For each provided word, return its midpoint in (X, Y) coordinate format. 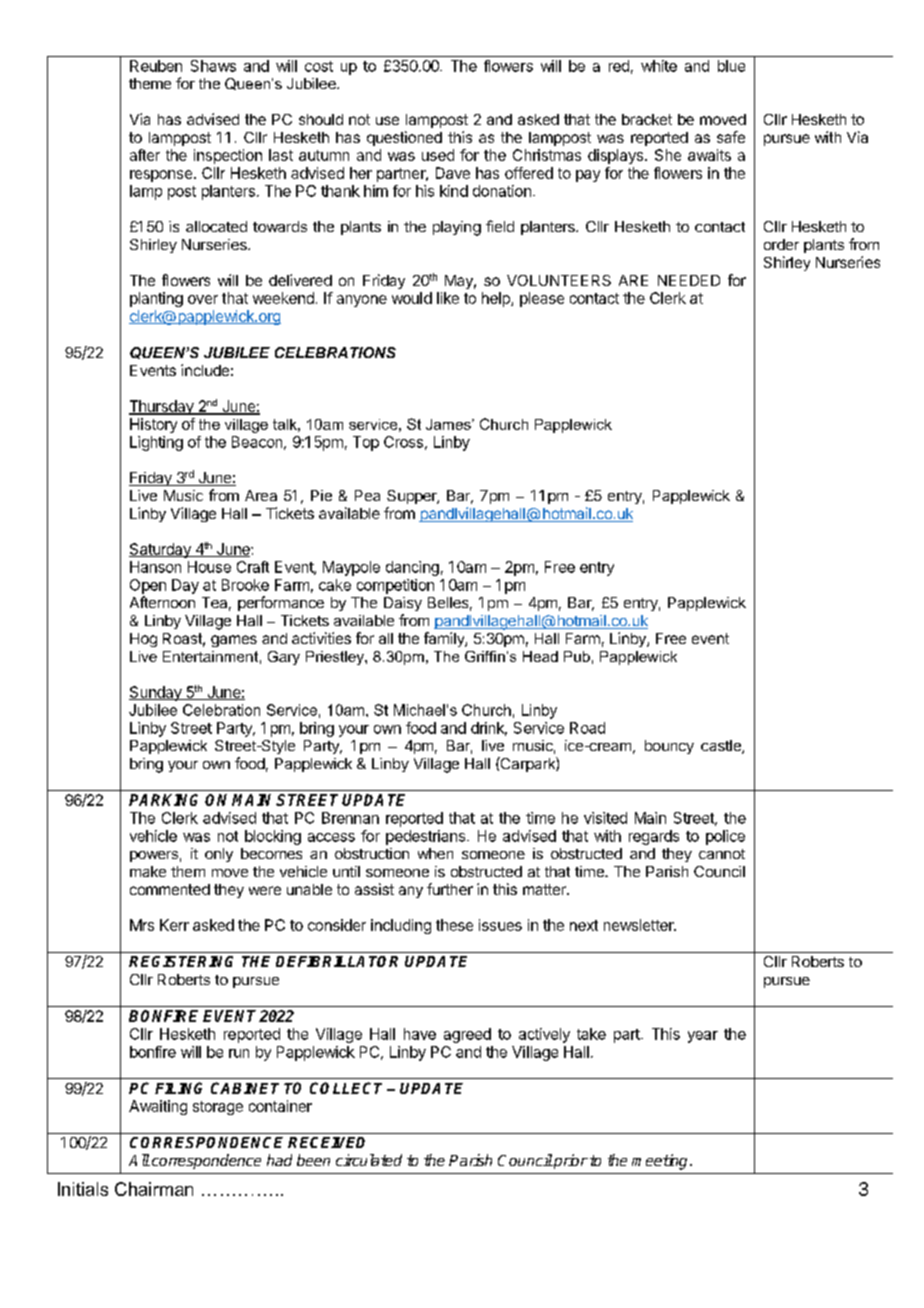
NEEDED (689, 280)
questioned (404, 138)
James (449, 424)
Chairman (154, 1189)
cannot (722, 854)
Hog (143, 640)
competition (395, 586)
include (205, 370)
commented (170, 889)
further (450, 889)
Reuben (156, 66)
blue (731, 66)
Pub (577, 656)
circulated (369, 1160)
